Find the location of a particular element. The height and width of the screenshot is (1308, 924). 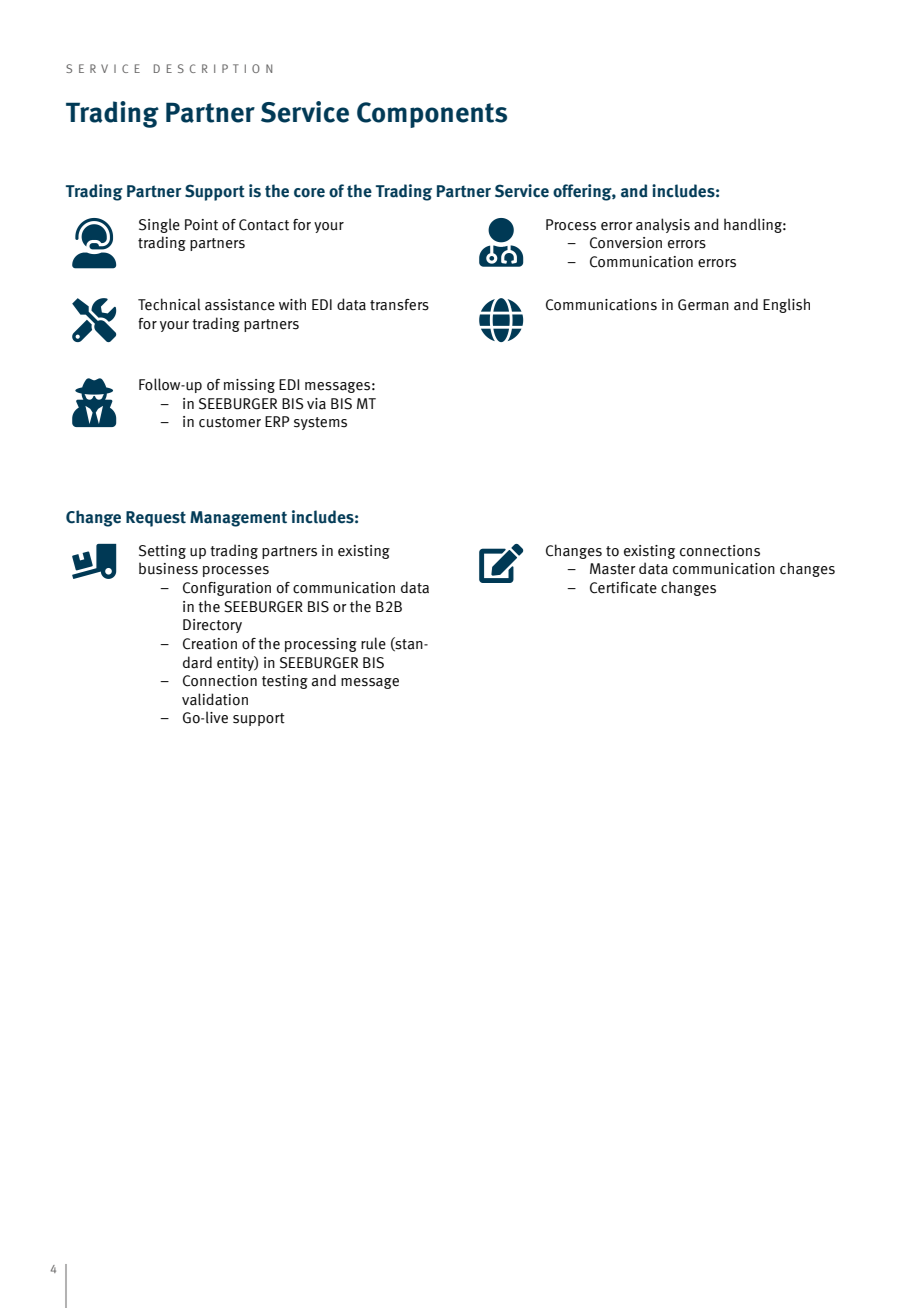

core is located at coordinates (309, 193).
